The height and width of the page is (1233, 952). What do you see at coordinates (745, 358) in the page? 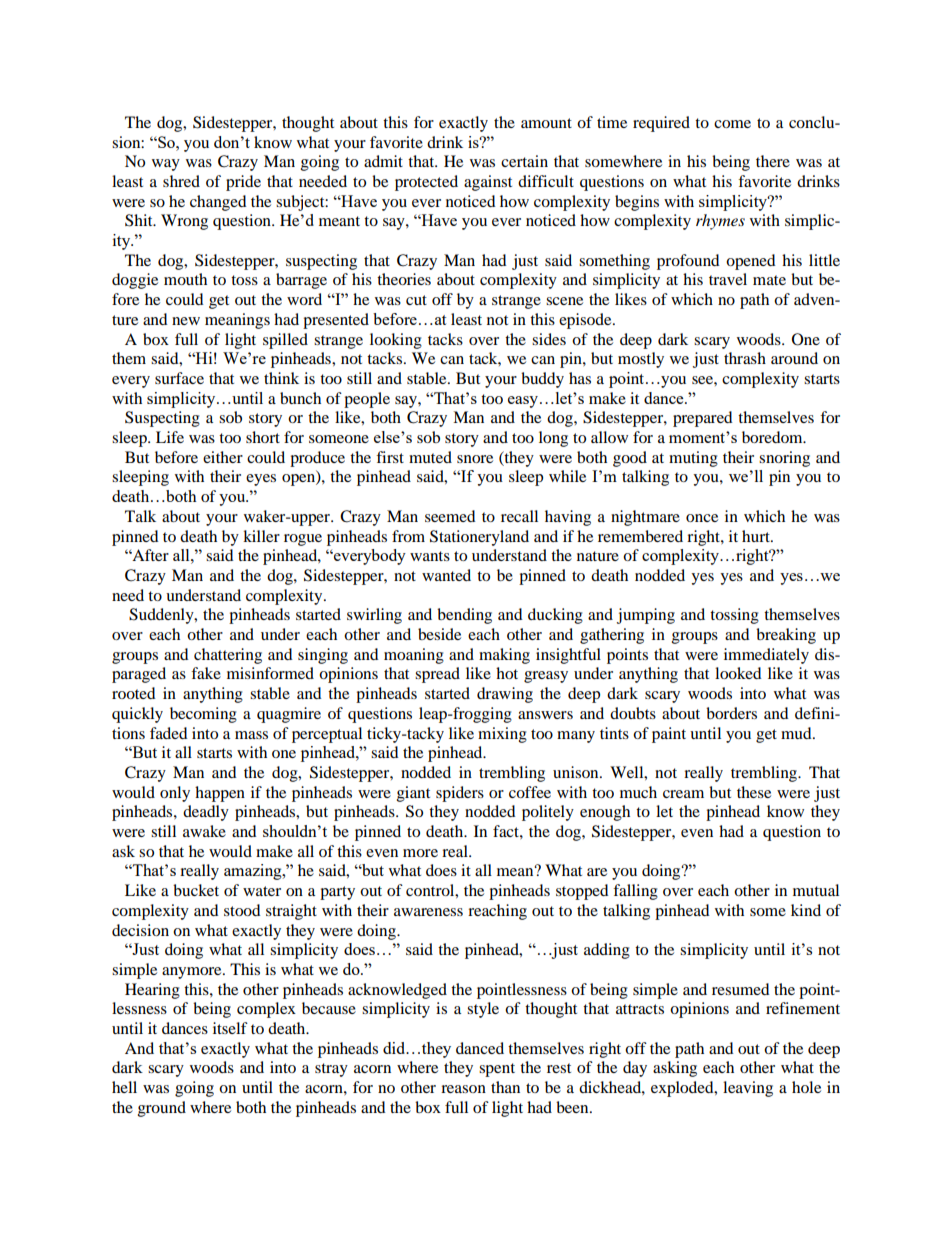
I see `thrash` at bounding box center [745, 358].
